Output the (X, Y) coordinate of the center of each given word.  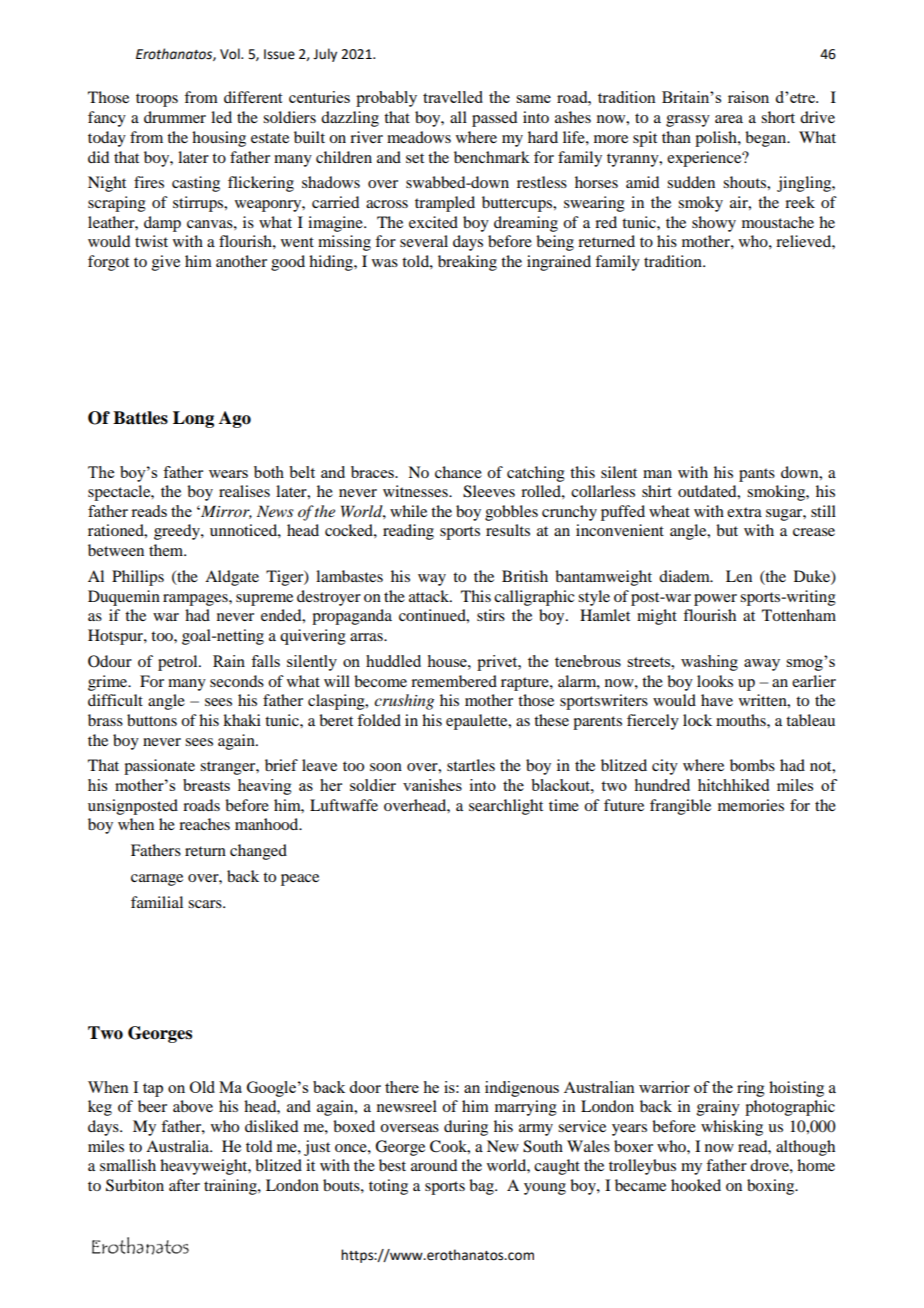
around (434, 1165)
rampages (196, 600)
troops (157, 100)
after (184, 1185)
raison (748, 97)
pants (757, 475)
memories (751, 805)
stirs (491, 615)
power (715, 600)
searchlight (506, 807)
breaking (467, 263)
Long (193, 419)
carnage (157, 880)
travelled (453, 97)
